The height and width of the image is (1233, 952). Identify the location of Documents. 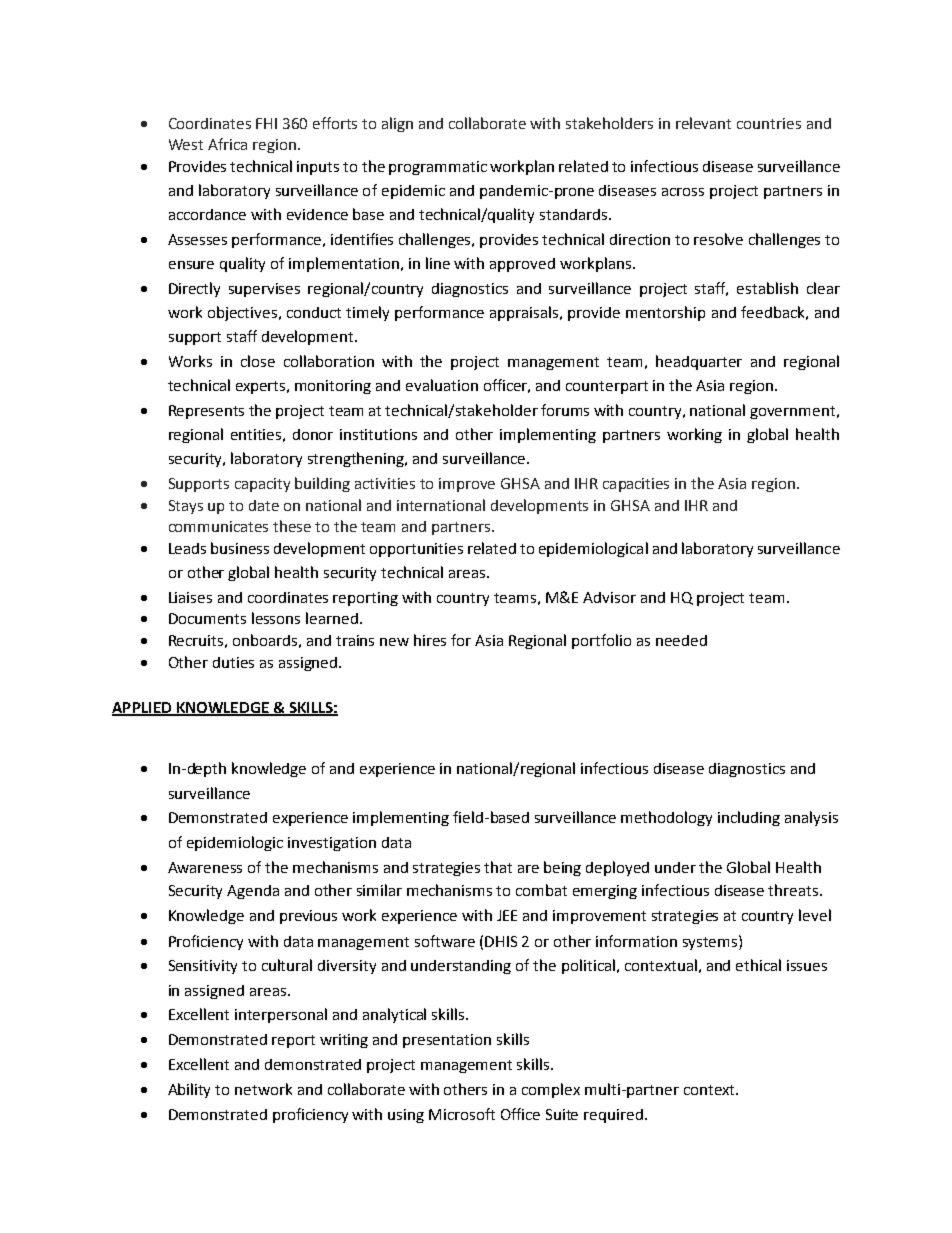
(207, 618).
